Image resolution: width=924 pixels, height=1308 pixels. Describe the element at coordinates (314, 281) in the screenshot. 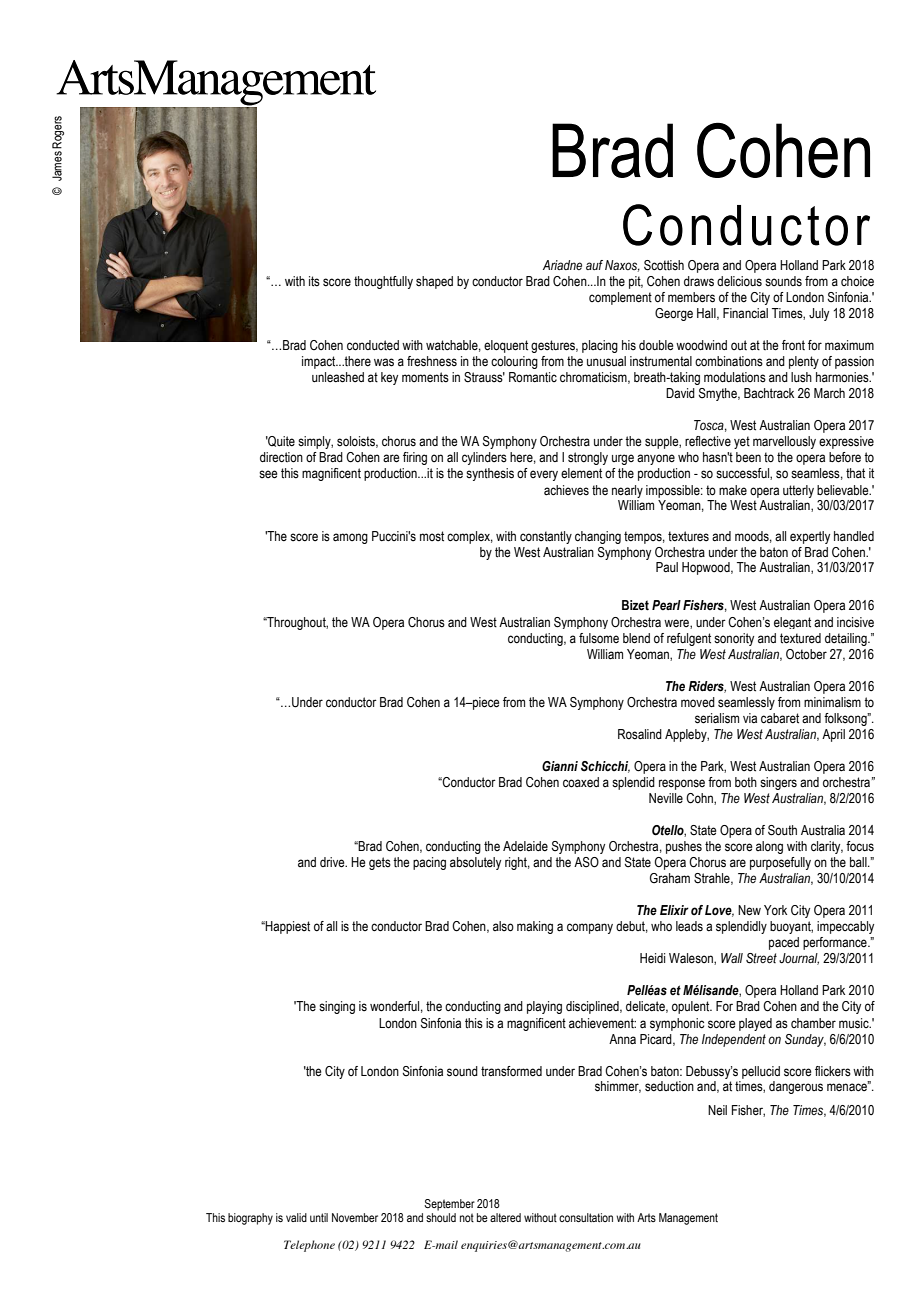

I see `its` at that location.
